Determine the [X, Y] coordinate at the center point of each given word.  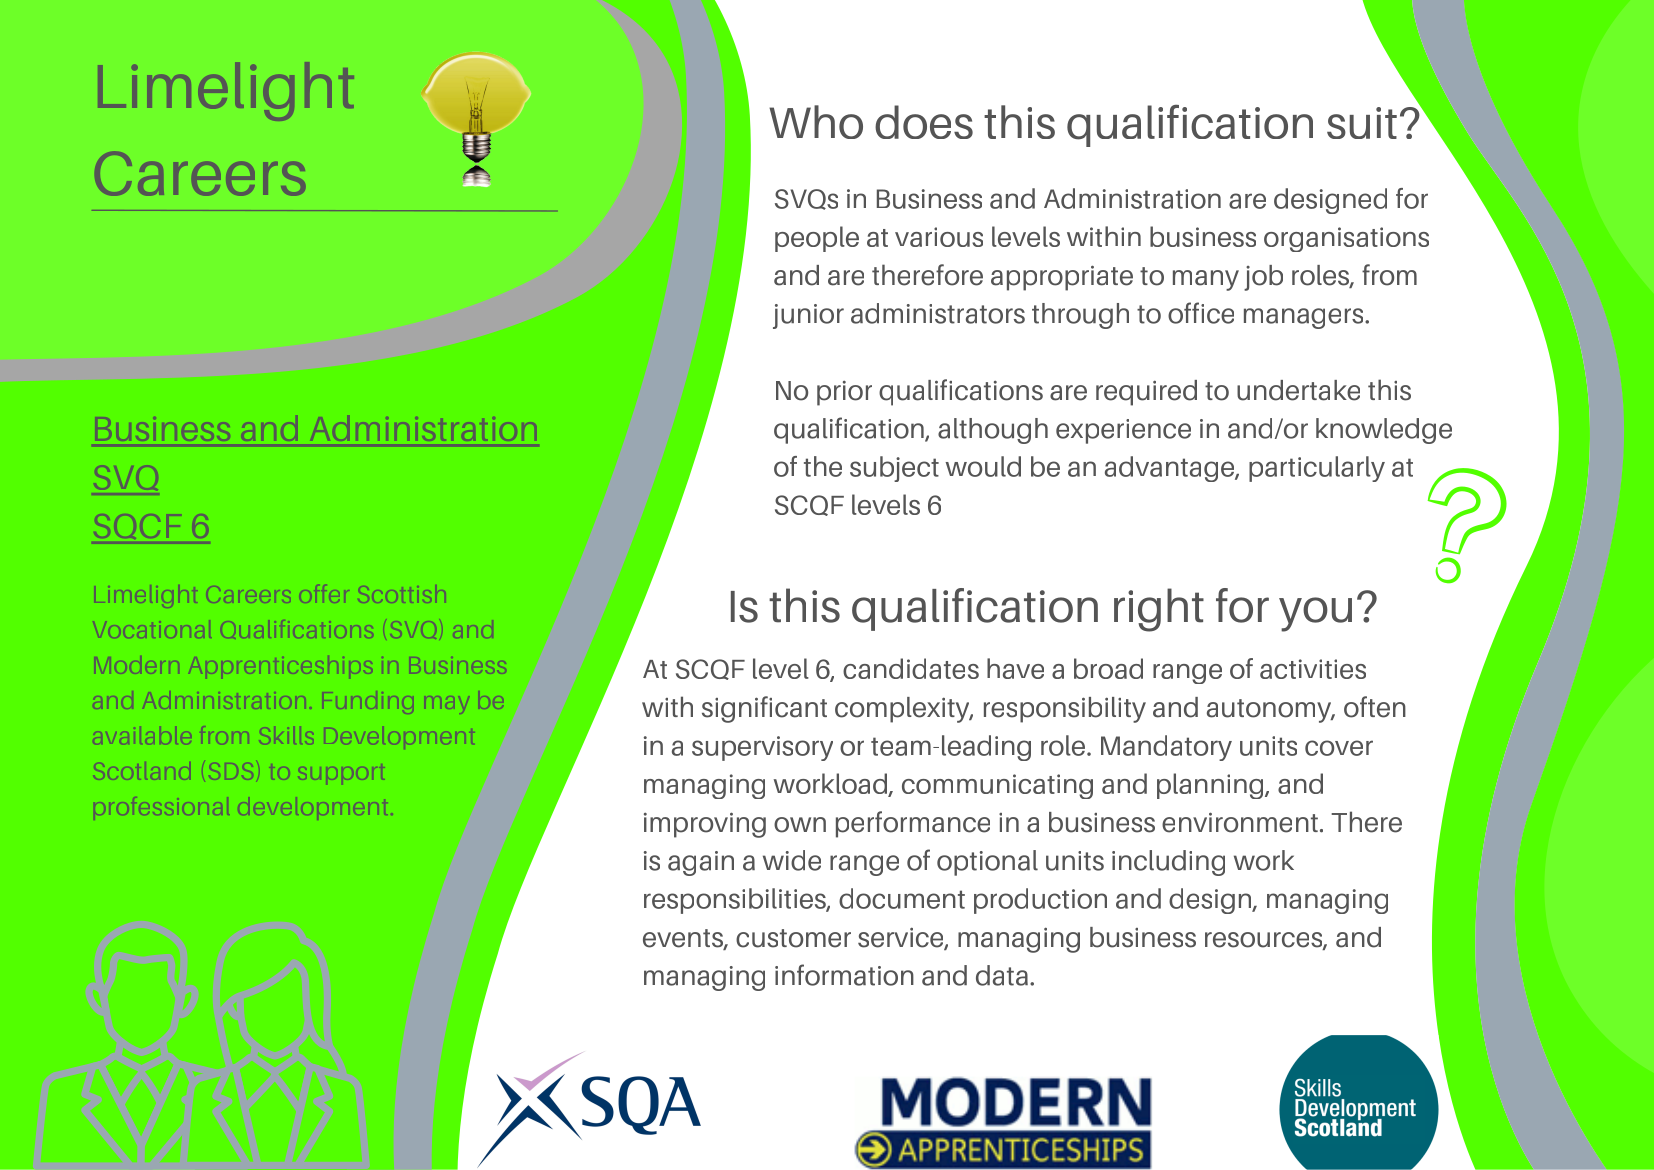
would [983, 466]
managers [1305, 318]
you [1315, 614]
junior [808, 316]
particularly [1317, 469]
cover [1339, 748]
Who [816, 122]
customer [793, 938]
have [1015, 668]
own [800, 825]
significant [764, 709]
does [924, 122]
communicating [997, 786]
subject [894, 469]
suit [1362, 123]
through [1080, 316]
